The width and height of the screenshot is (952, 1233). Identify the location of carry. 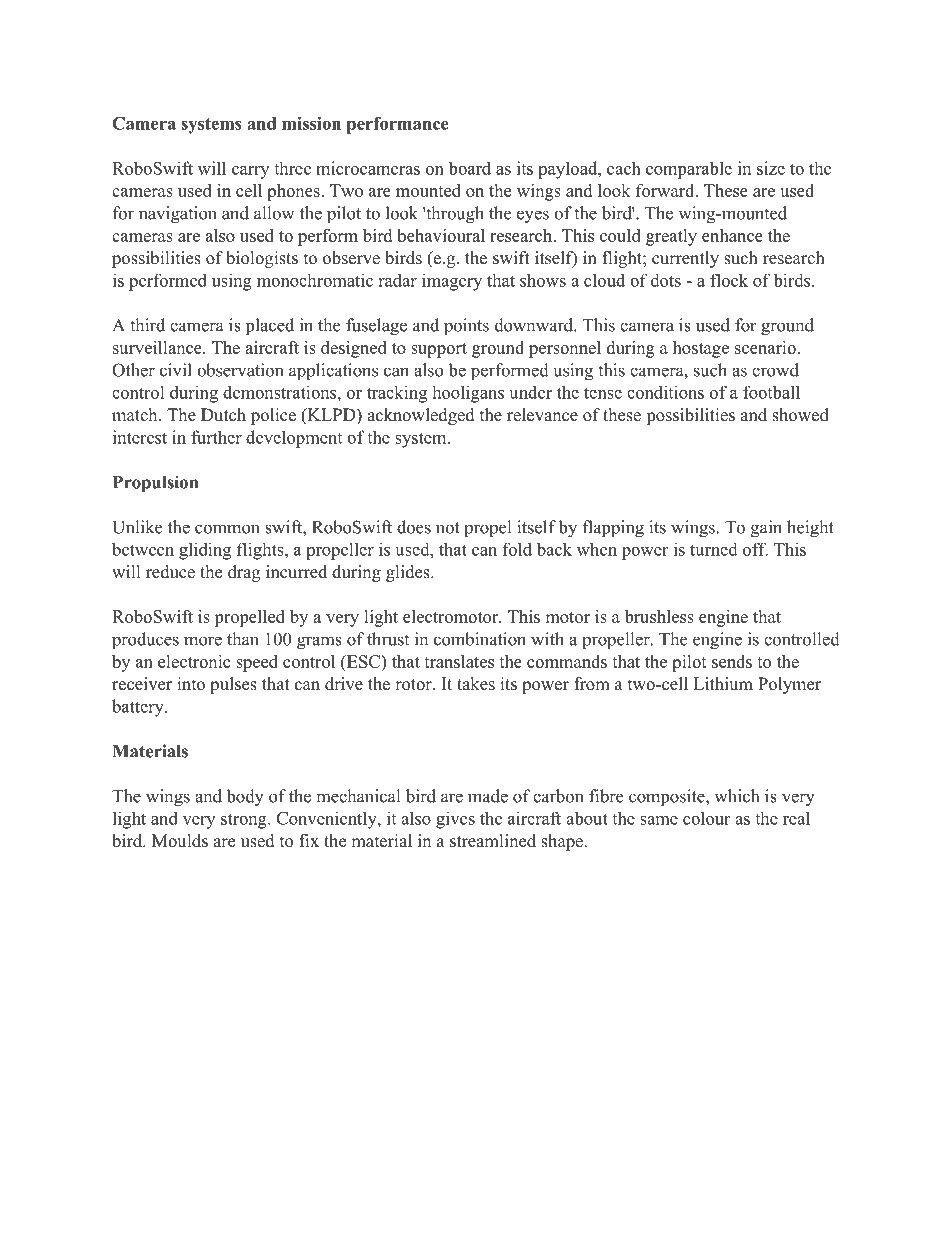
(250, 172).
